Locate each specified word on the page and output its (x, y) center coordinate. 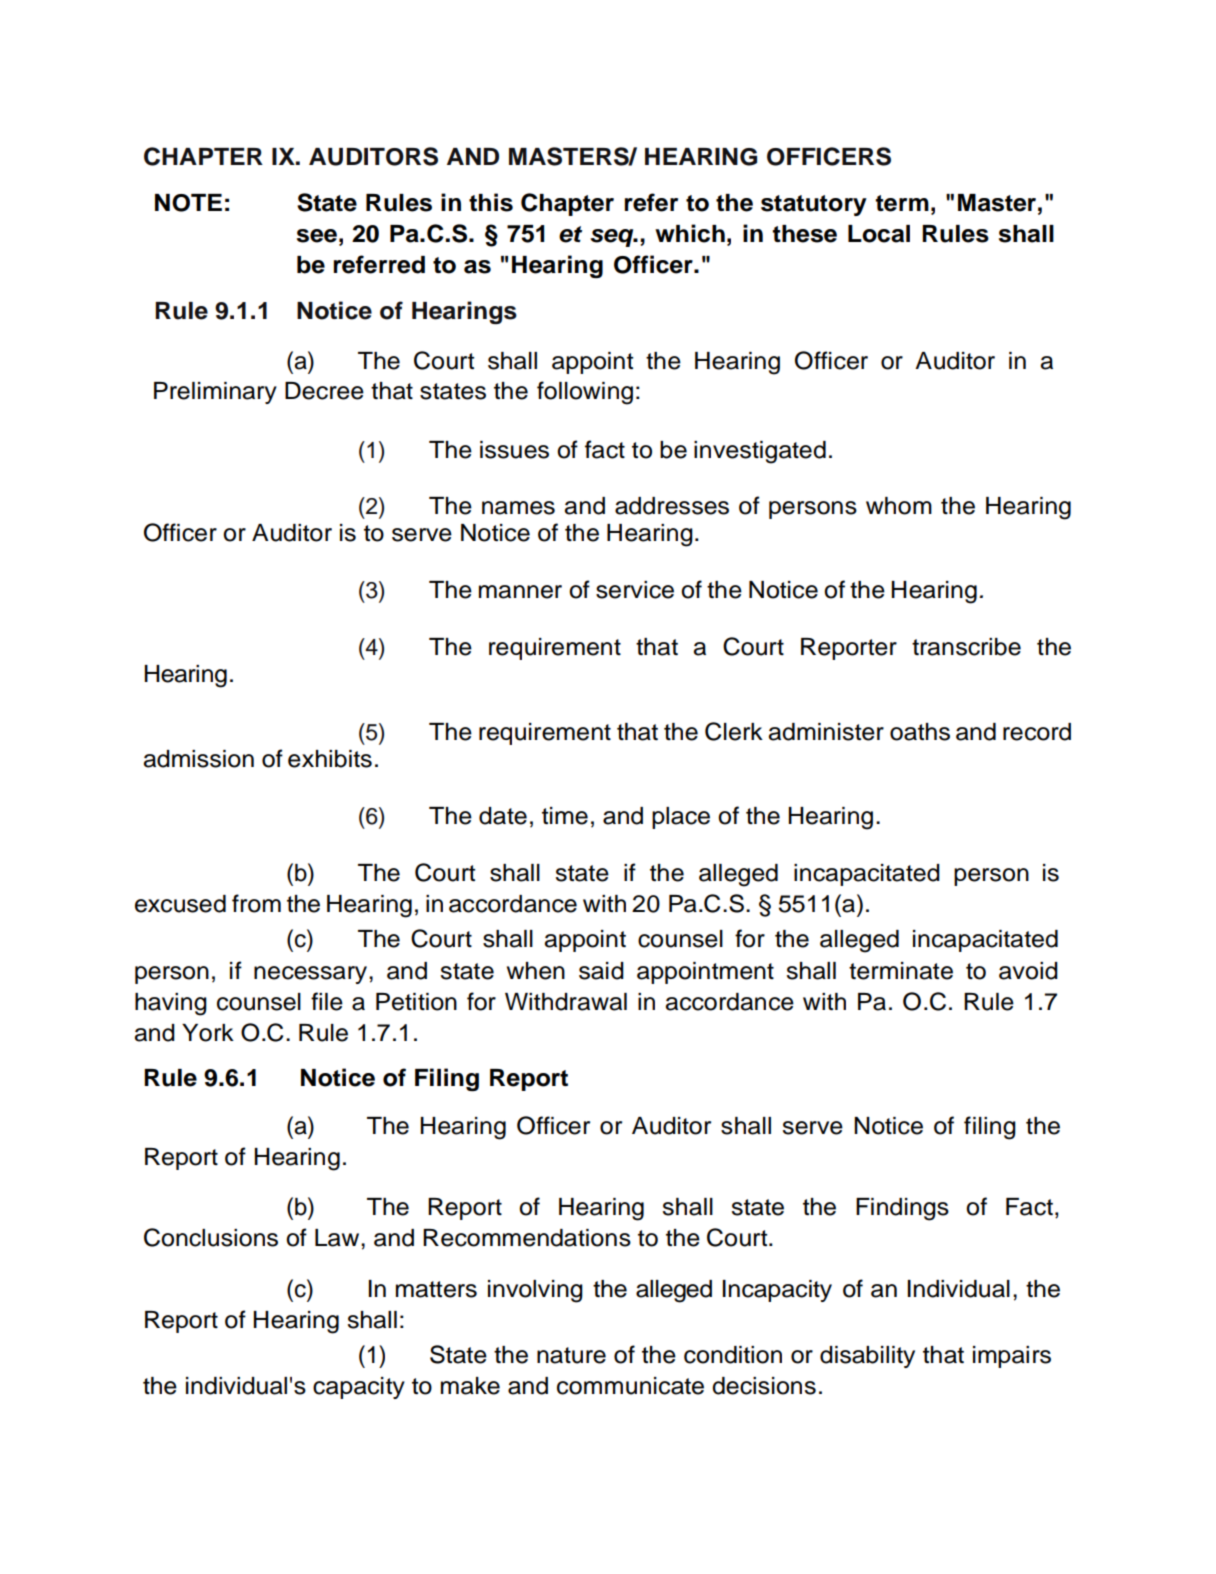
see (317, 236)
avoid (1028, 971)
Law (338, 1238)
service (635, 590)
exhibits (330, 759)
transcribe (966, 647)
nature (571, 1355)
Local (879, 234)
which (690, 233)
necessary (310, 975)
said (601, 971)
